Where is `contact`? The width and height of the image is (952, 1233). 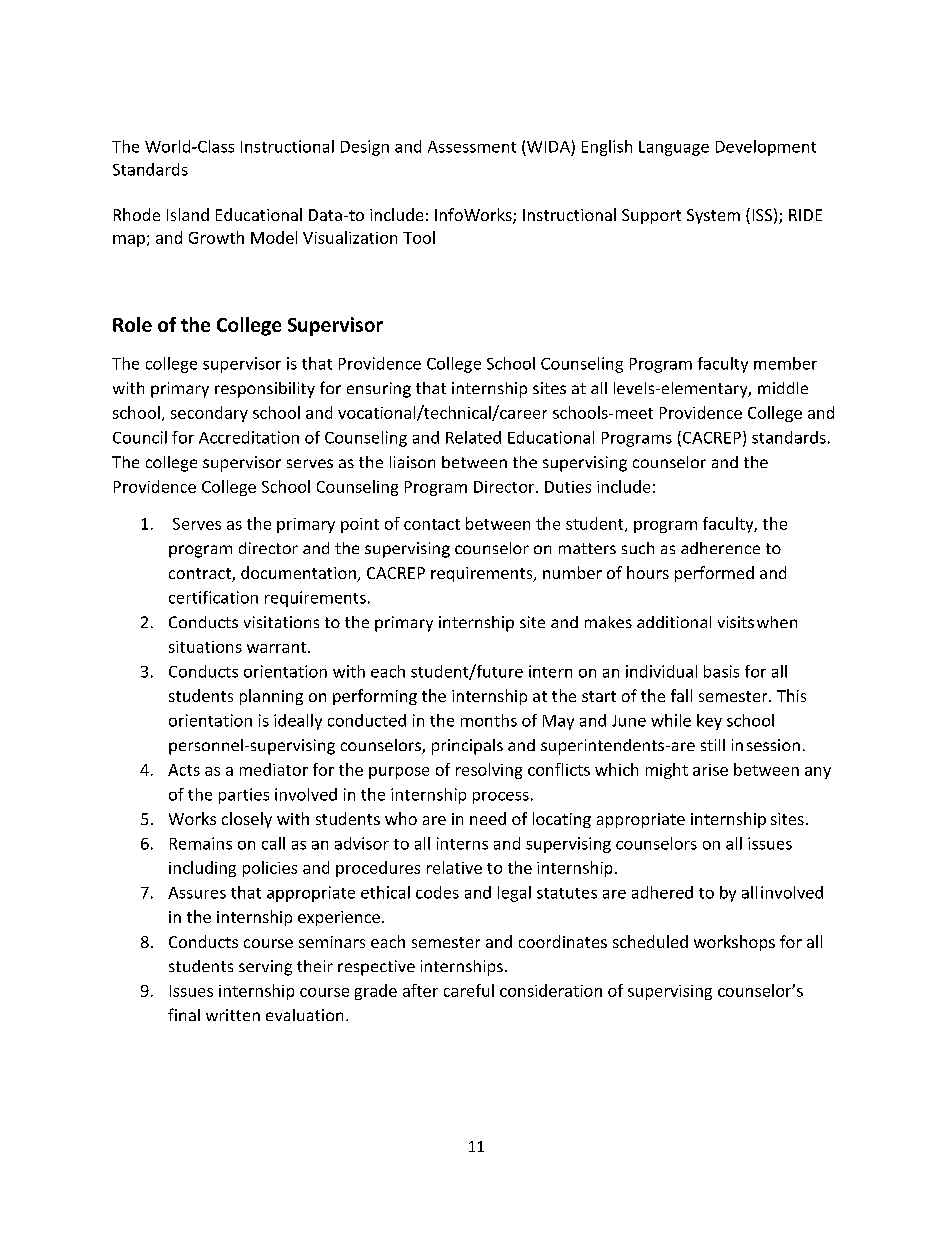 contact is located at coordinates (432, 524).
